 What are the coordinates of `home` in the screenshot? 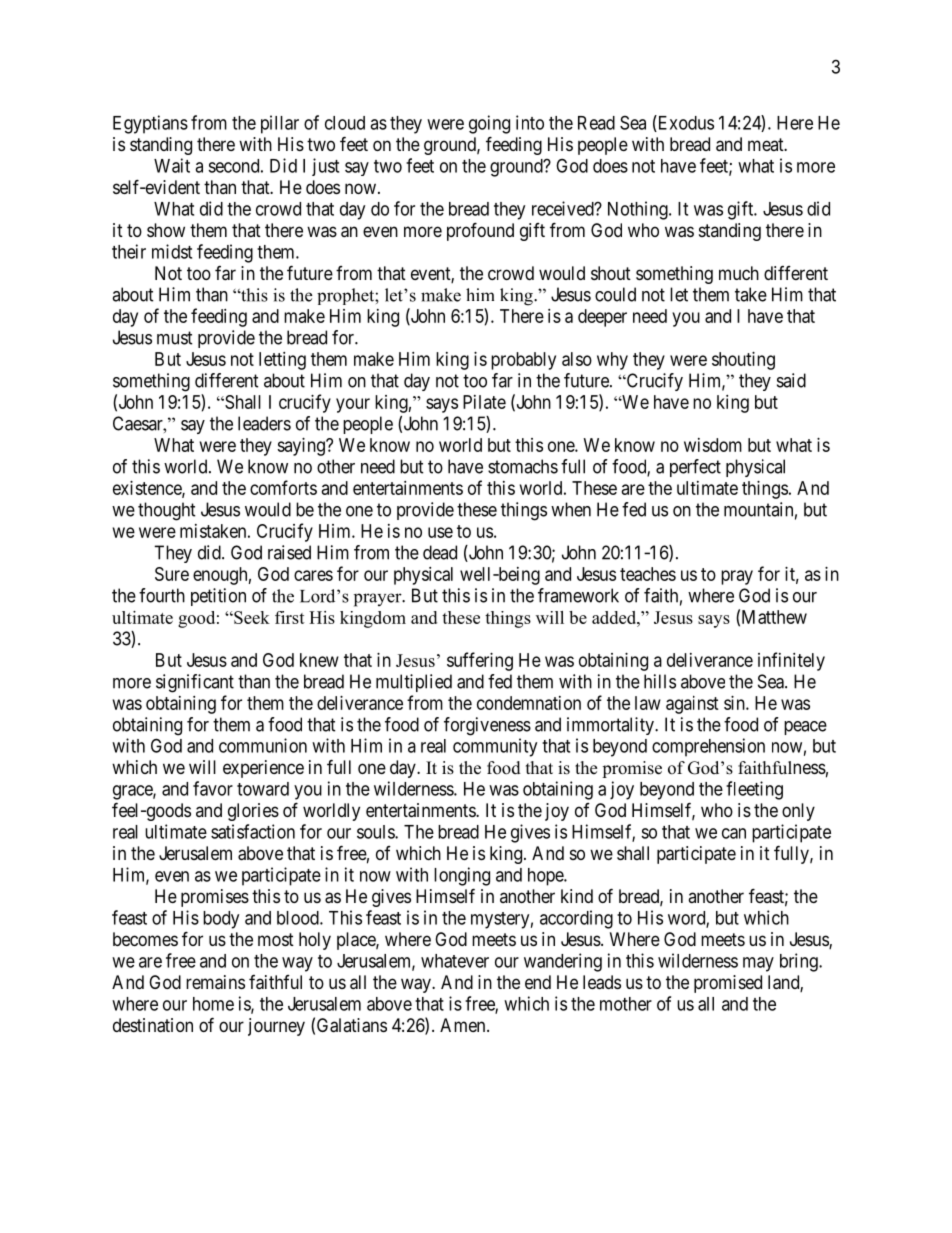 It's located at (213, 1004).
